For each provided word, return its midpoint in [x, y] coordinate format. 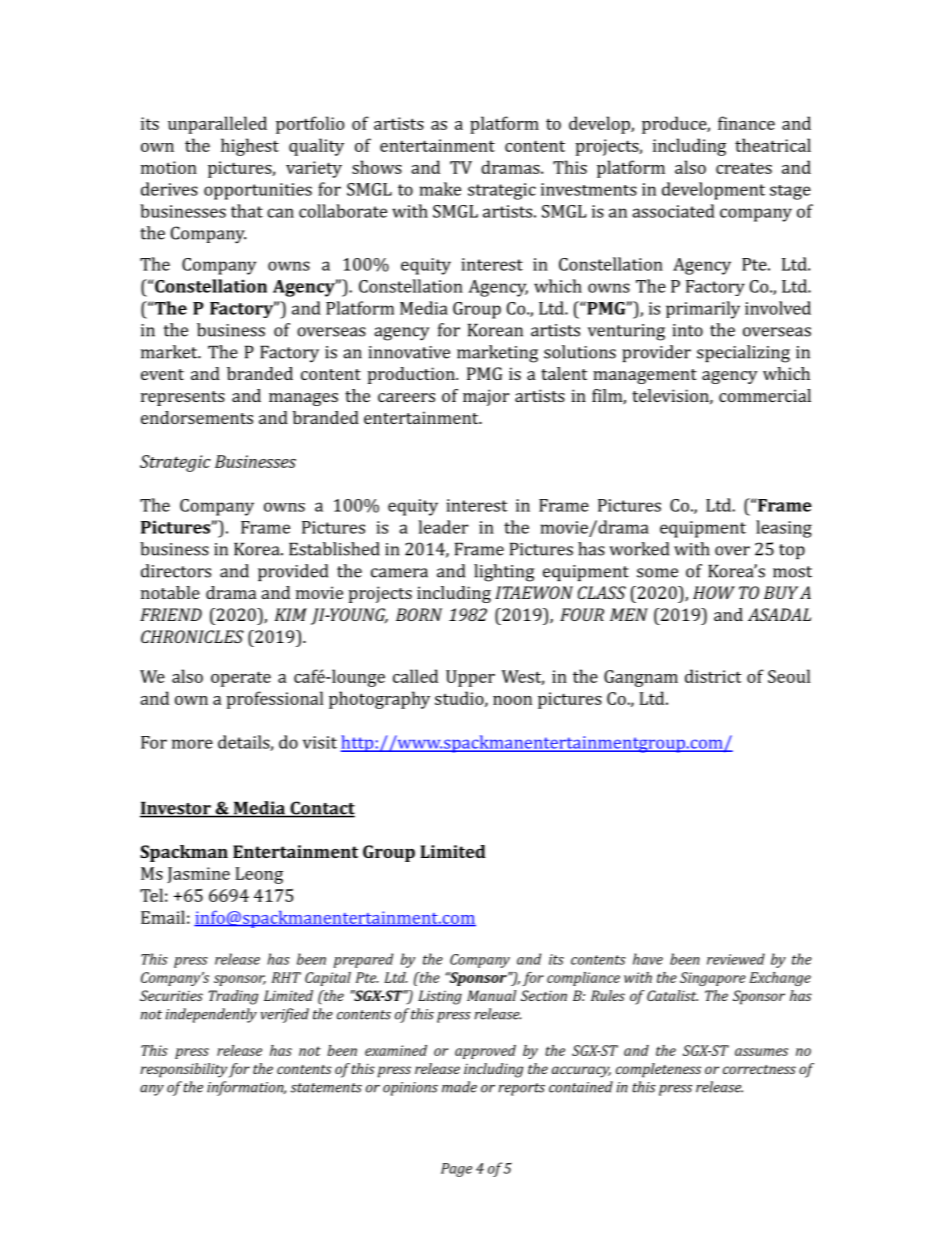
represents [183, 398]
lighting [504, 573]
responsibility [183, 1070]
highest [250, 147]
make [440, 189]
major [486, 397]
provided [293, 572]
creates [744, 168]
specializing [743, 354]
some [657, 573]
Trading [233, 997]
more [192, 744]
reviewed [736, 959]
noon [512, 700]
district [713, 676]
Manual [491, 995]
